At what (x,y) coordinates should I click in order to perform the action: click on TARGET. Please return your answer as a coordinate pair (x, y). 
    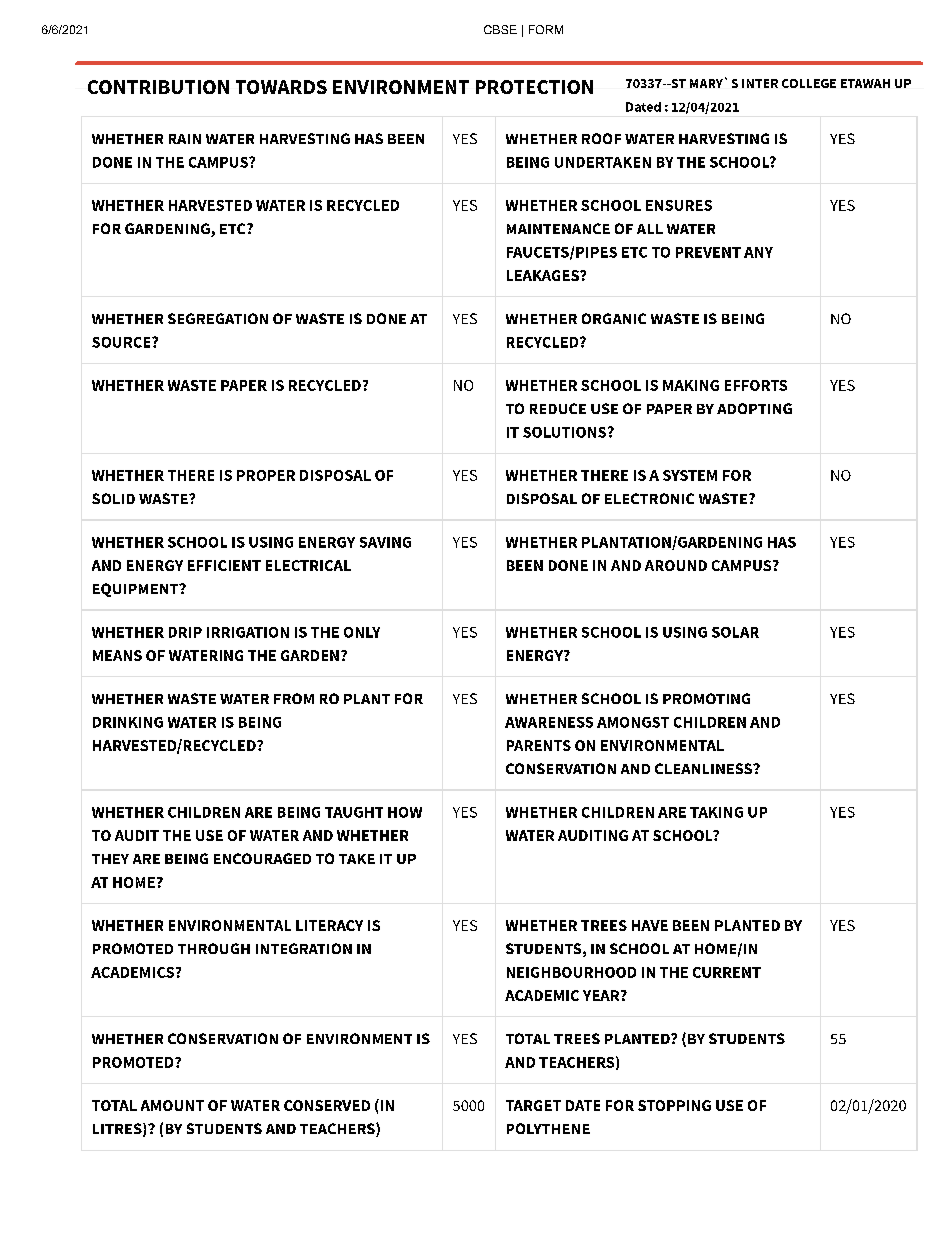
    Looking at the image, I should click on (533, 1105).
